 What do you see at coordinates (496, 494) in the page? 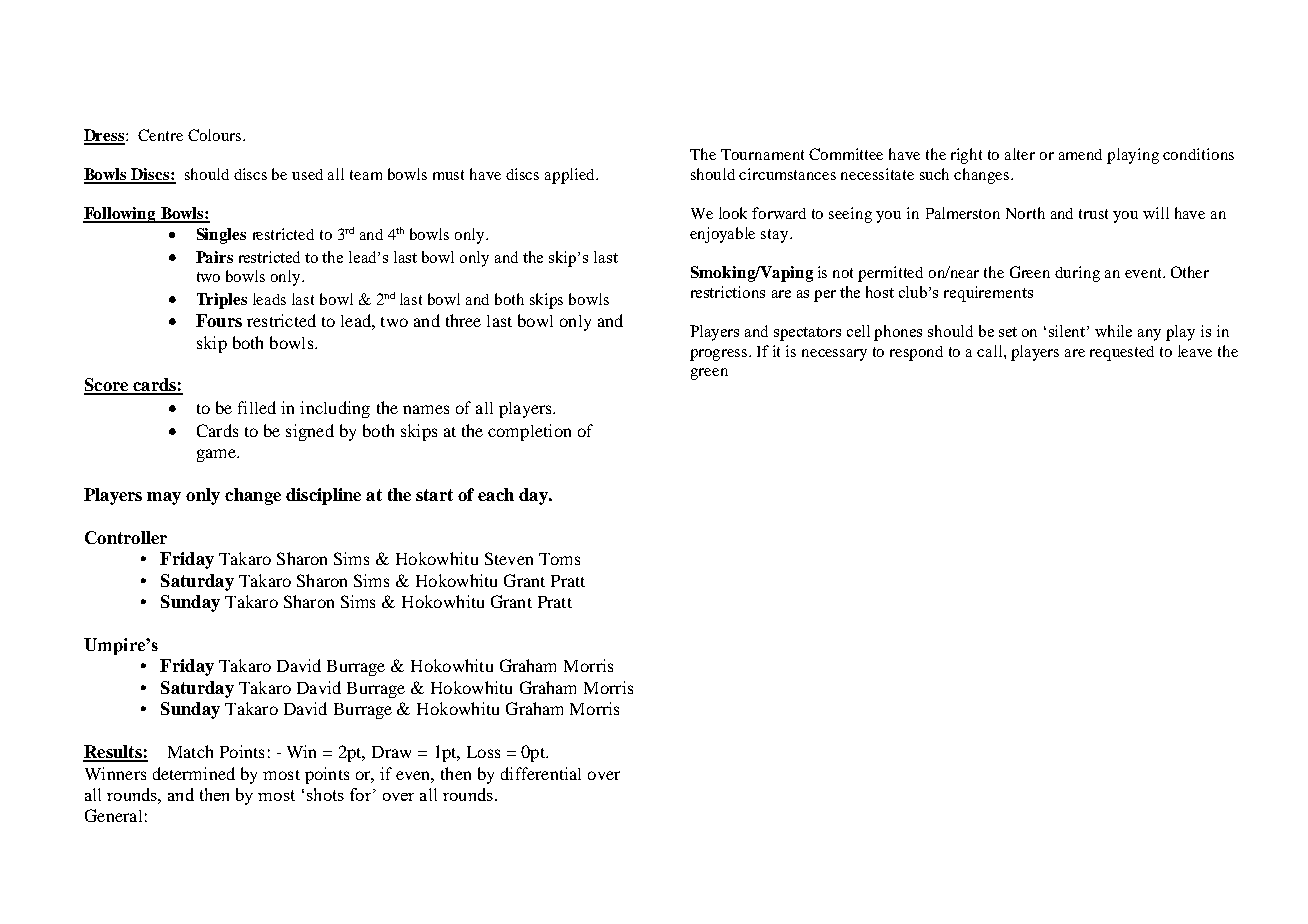
I see `each` at bounding box center [496, 494].
